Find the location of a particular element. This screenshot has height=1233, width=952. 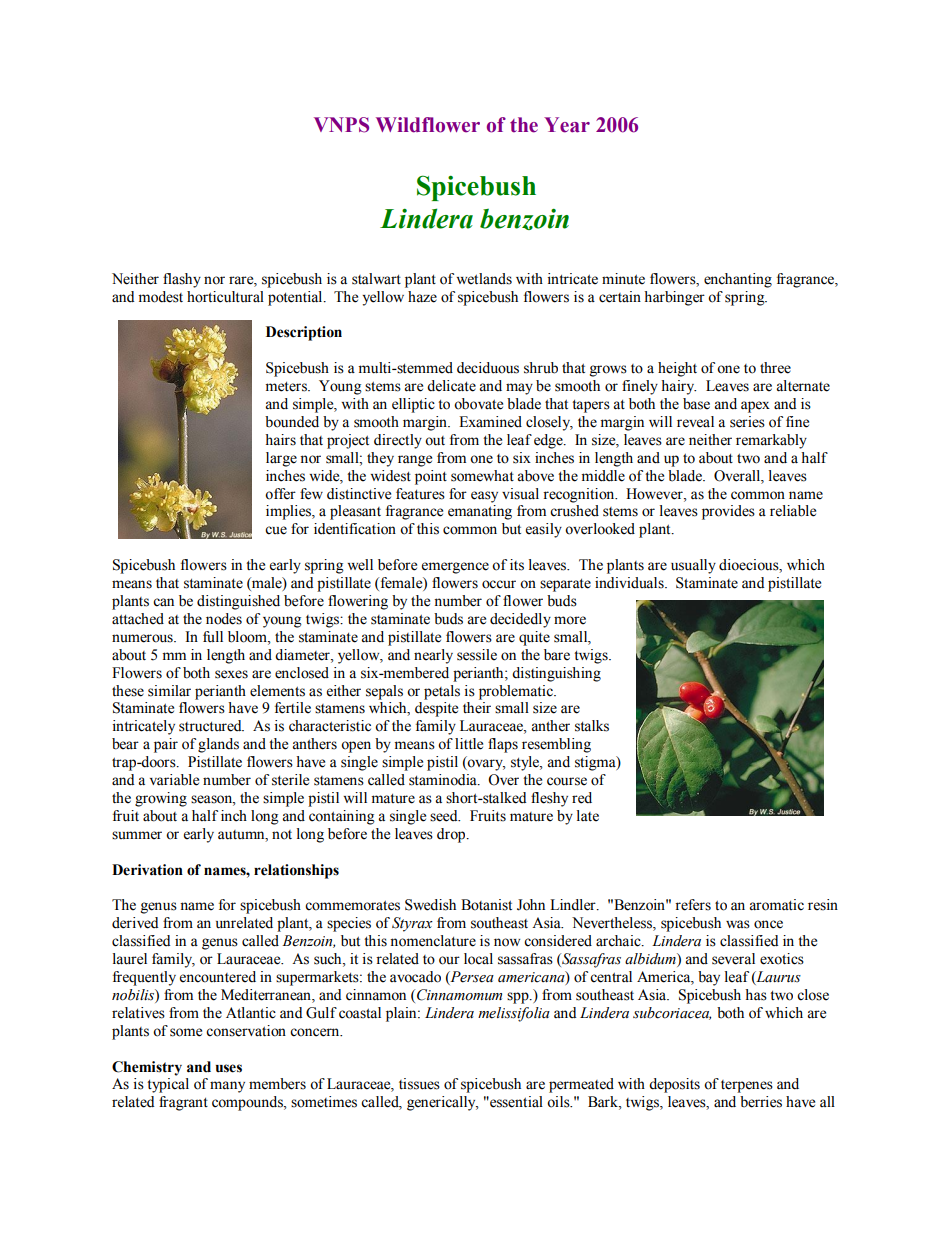

enchanting is located at coordinates (738, 280).
